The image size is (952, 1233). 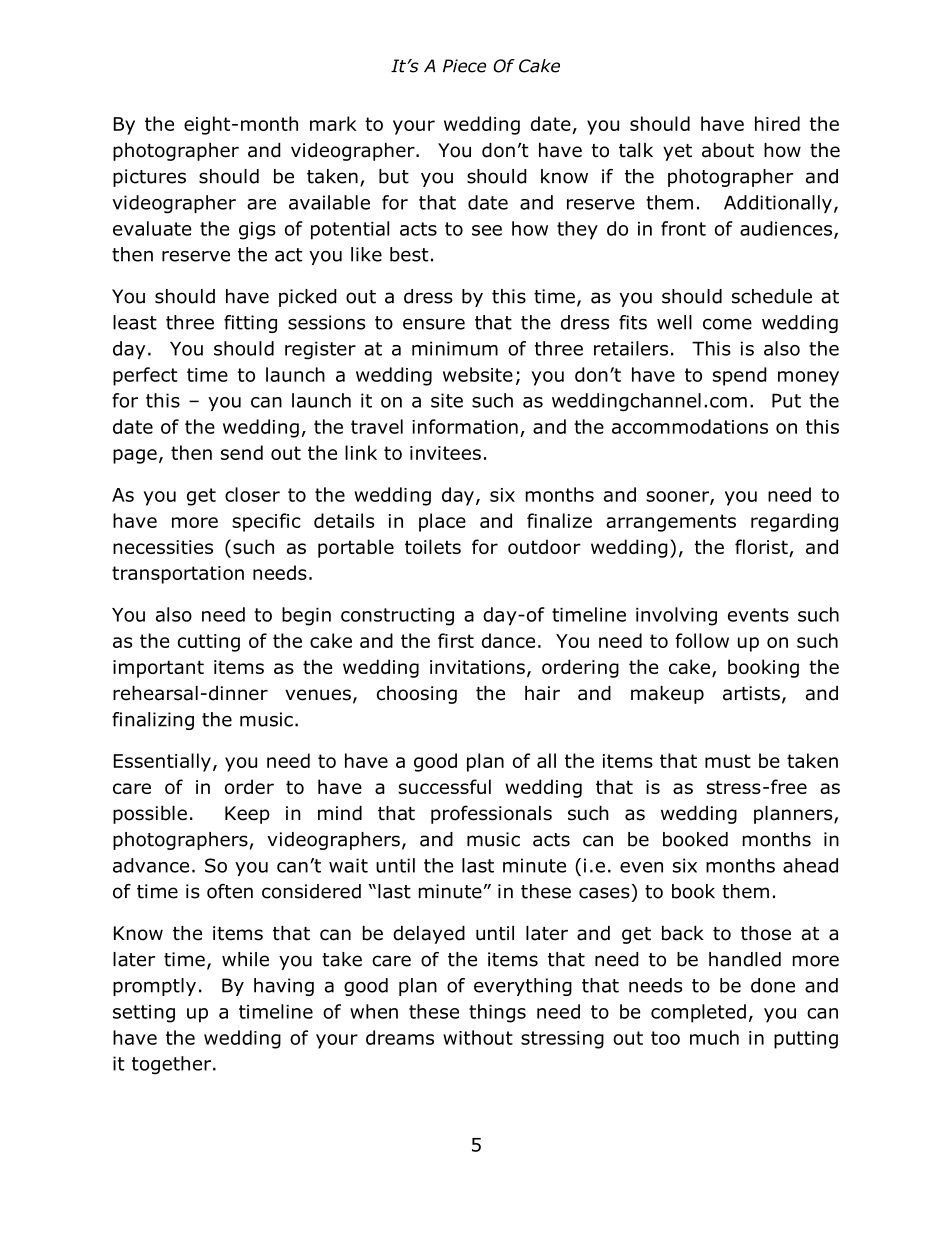 What do you see at coordinates (153, 721) in the screenshot?
I see `finalizing` at bounding box center [153, 721].
